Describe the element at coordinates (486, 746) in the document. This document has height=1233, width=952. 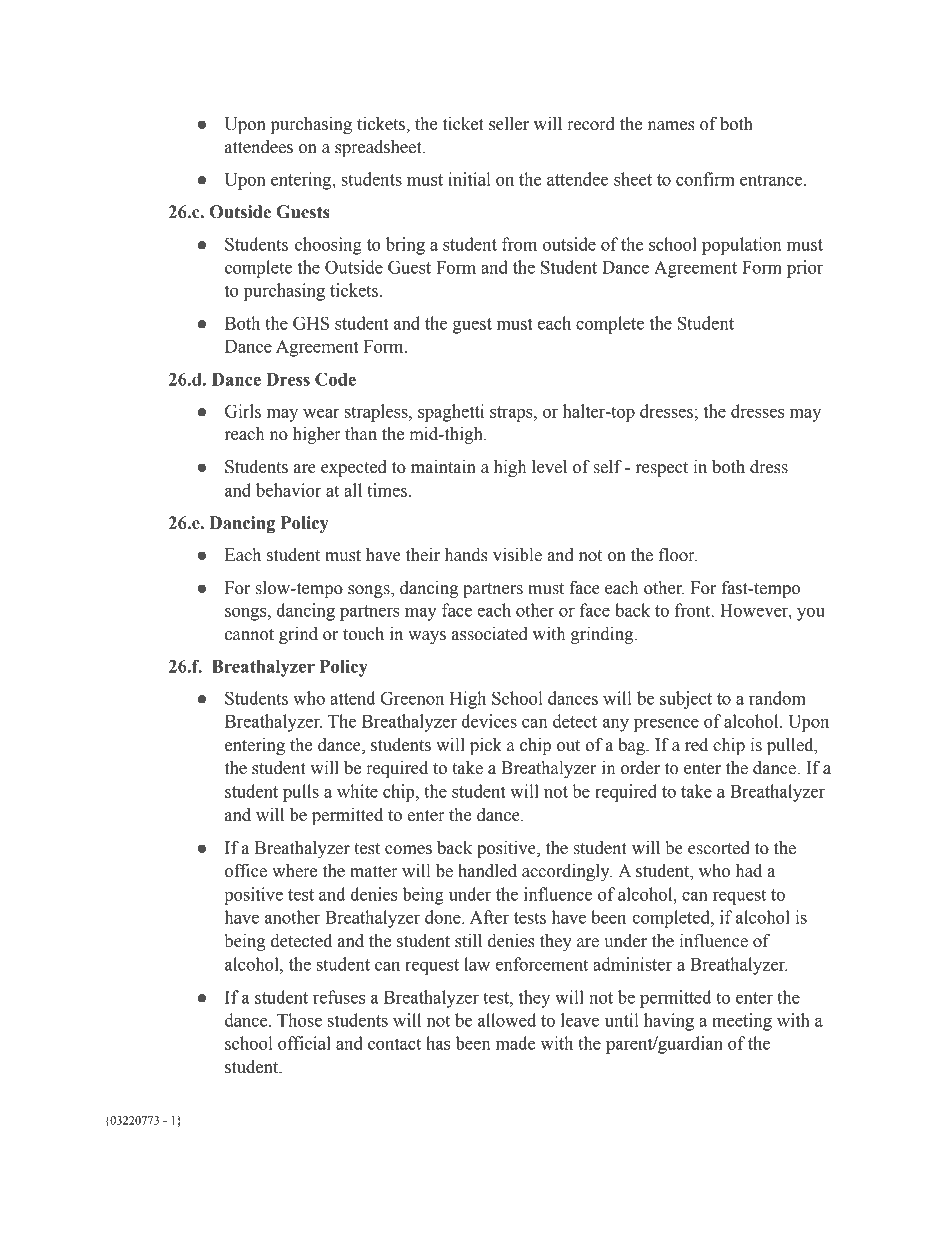
I see `pick` at that location.
